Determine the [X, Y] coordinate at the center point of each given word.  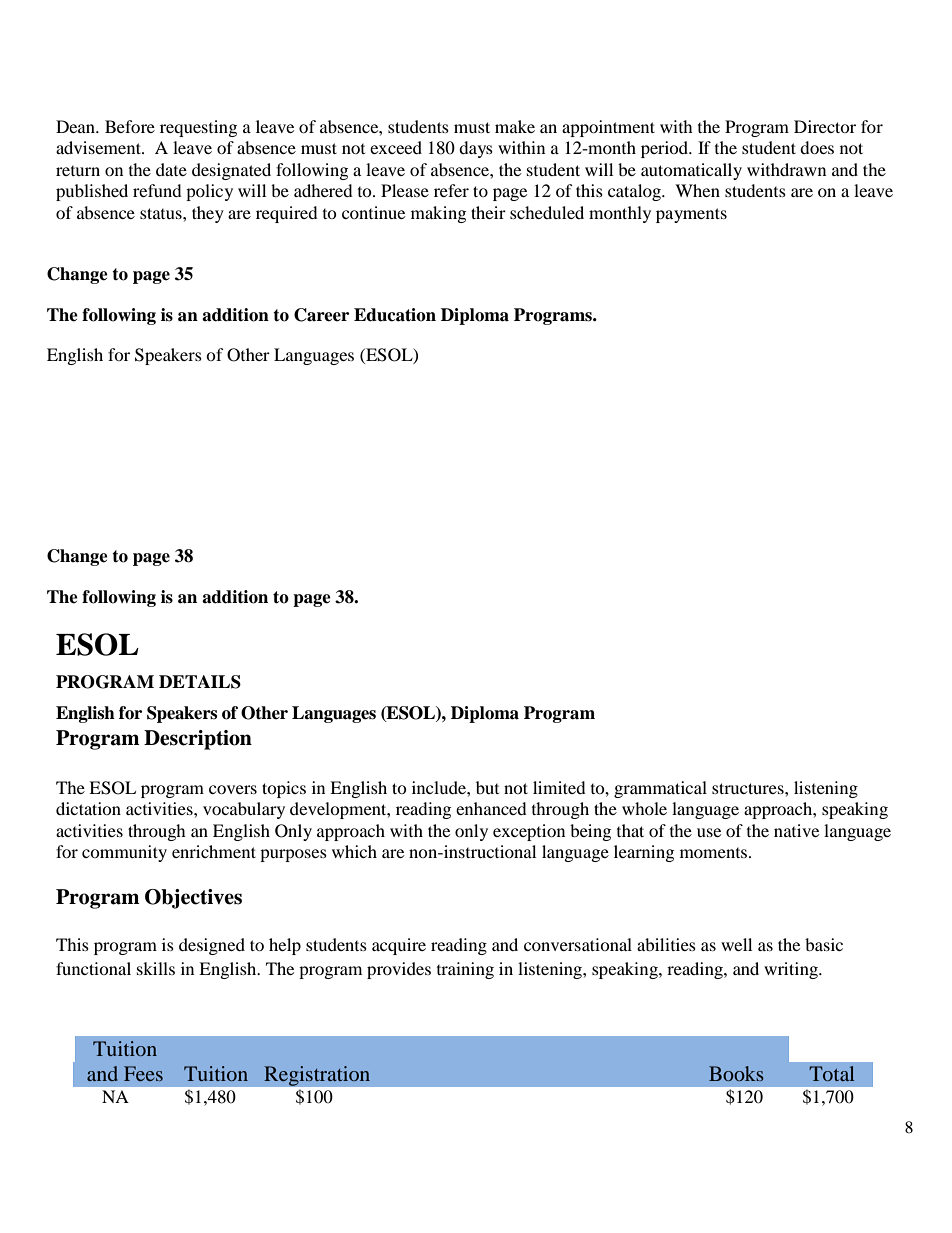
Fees [143, 1073]
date [171, 169]
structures [749, 788]
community [124, 853]
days [476, 149]
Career [321, 315]
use [709, 832]
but [487, 787]
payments [691, 215]
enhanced [491, 808]
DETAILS [200, 682]
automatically [691, 171]
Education [395, 315]
